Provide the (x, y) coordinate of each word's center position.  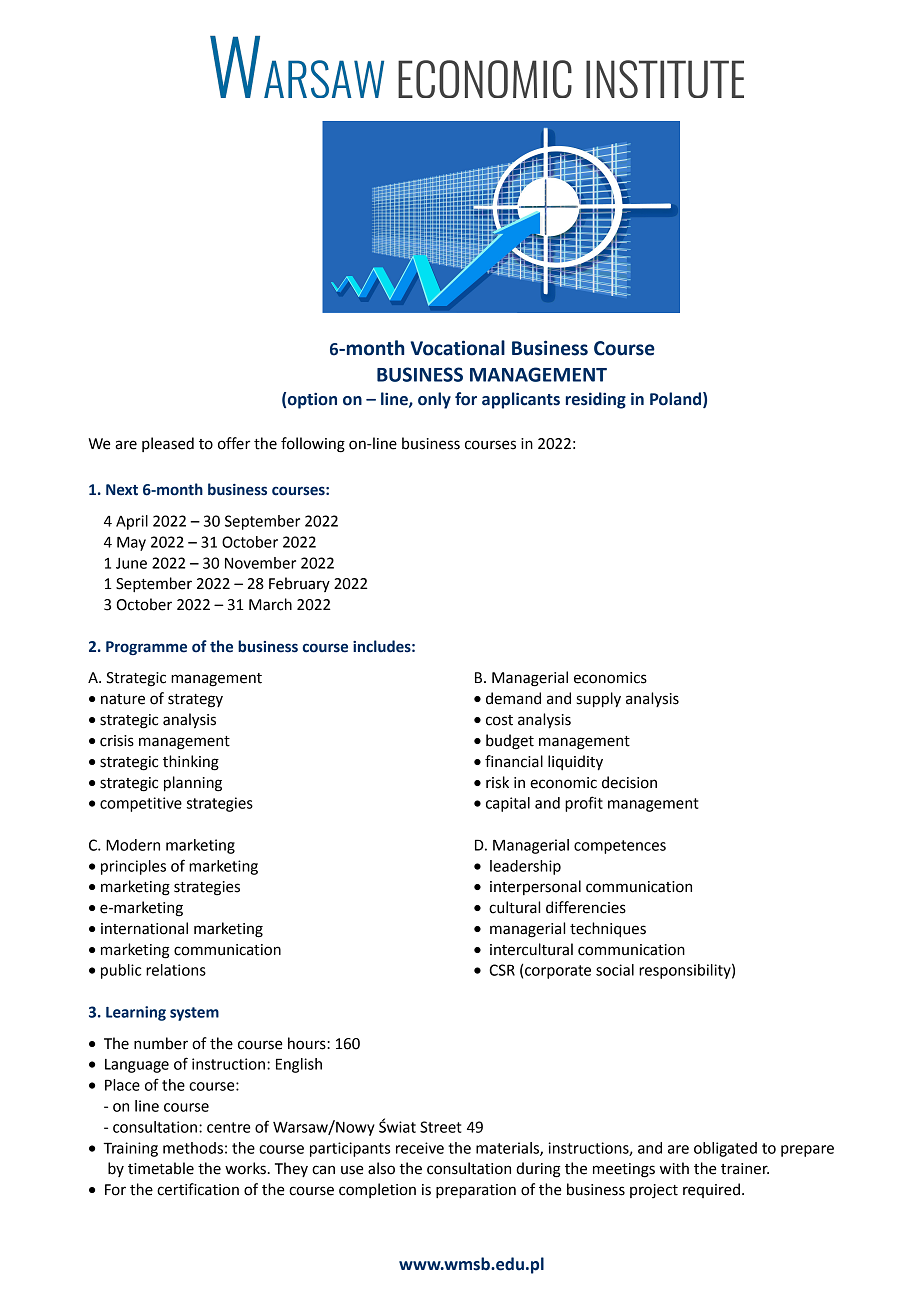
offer (234, 443)
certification (198, 1189)
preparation (476, 1191)
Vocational (457, 348)
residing (596, 400)
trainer (745, 1169)
